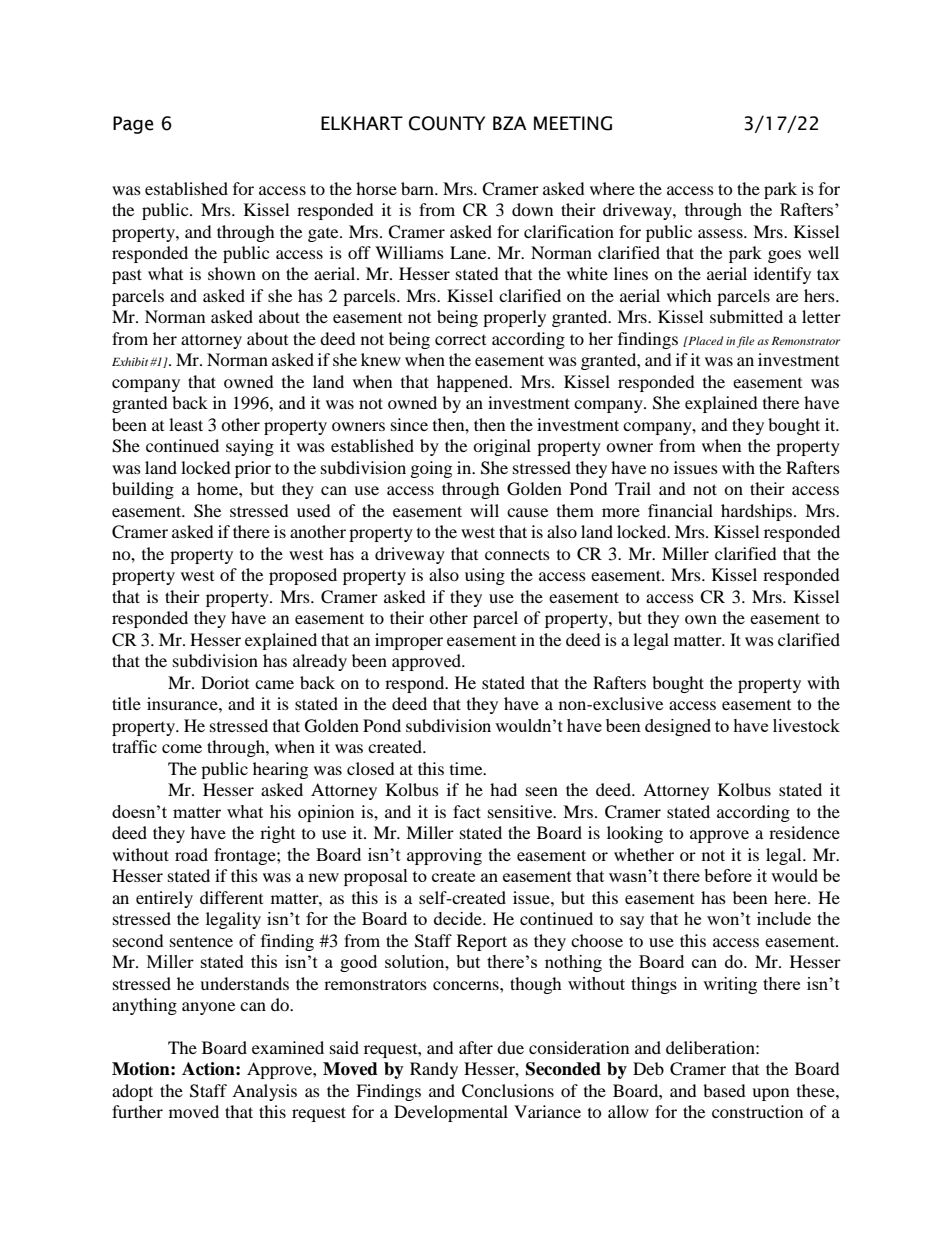 The image size is (952, 1233). I want to click on COUNTY, so click(447, 123).
